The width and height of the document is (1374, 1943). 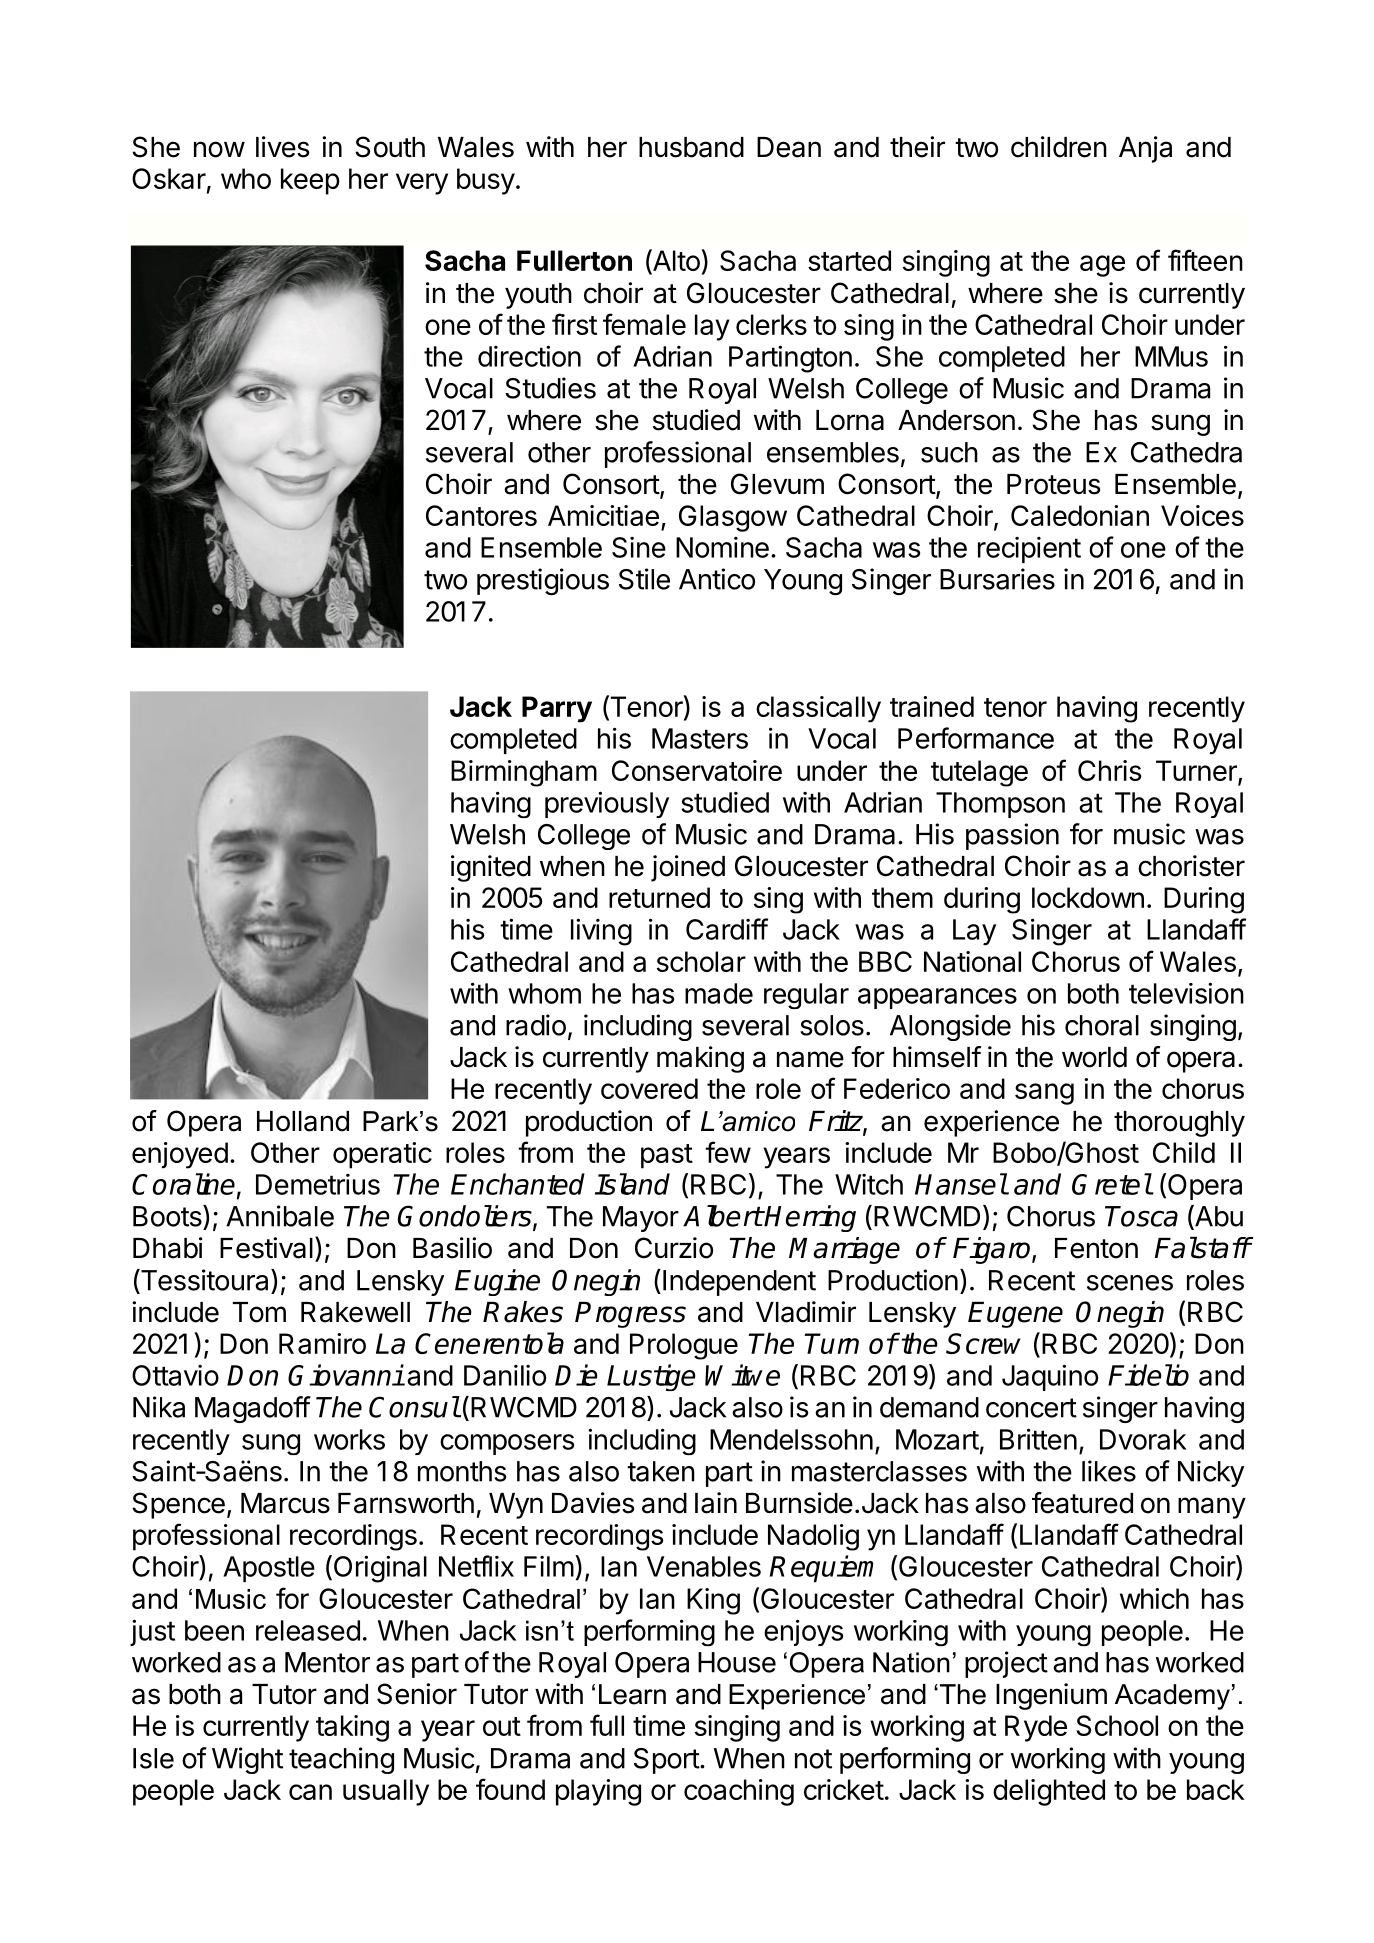 I want to click on past, so click(x=667, y=1156).
